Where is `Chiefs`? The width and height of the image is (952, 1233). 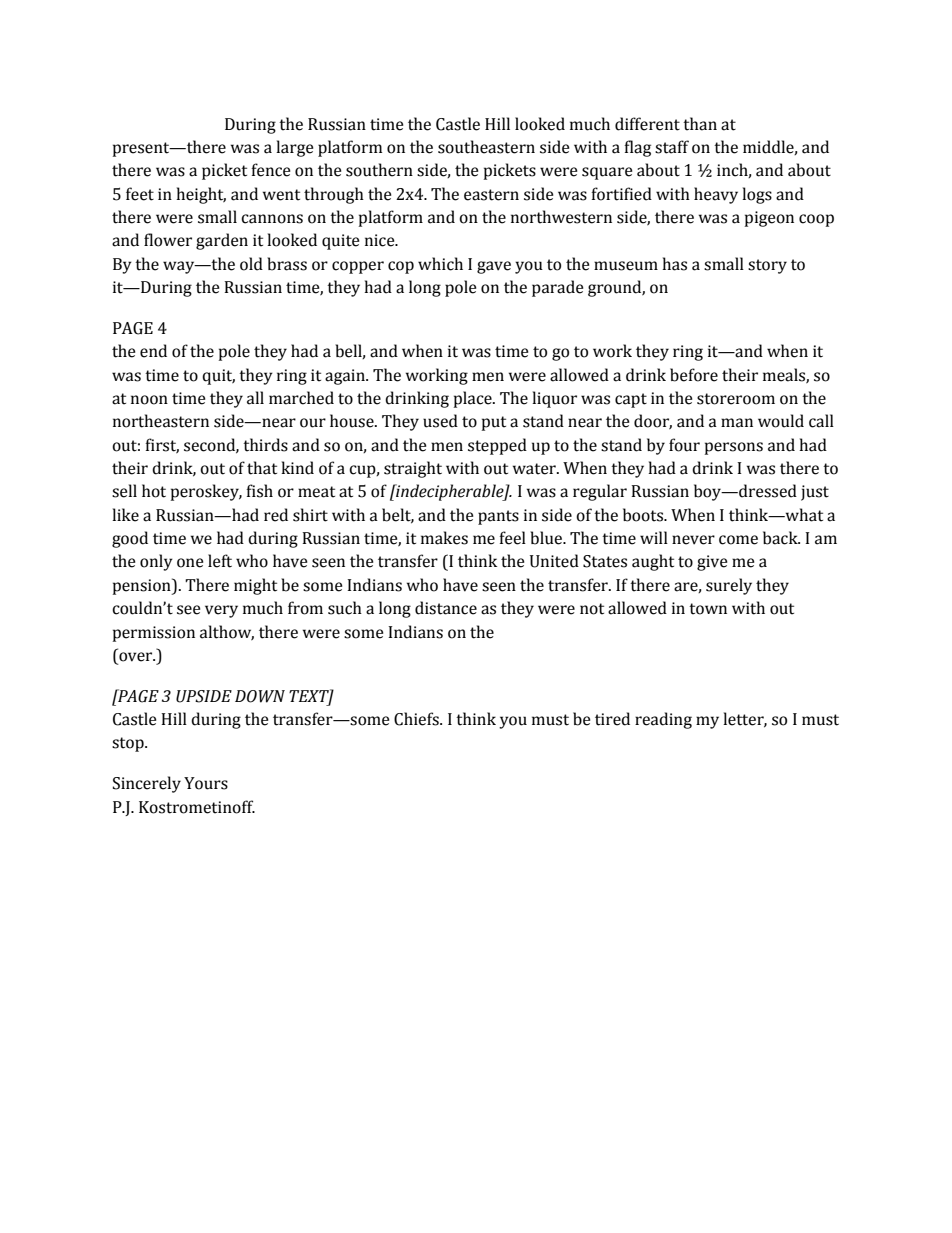 Chiefs is located at coordinates (417, 719).
